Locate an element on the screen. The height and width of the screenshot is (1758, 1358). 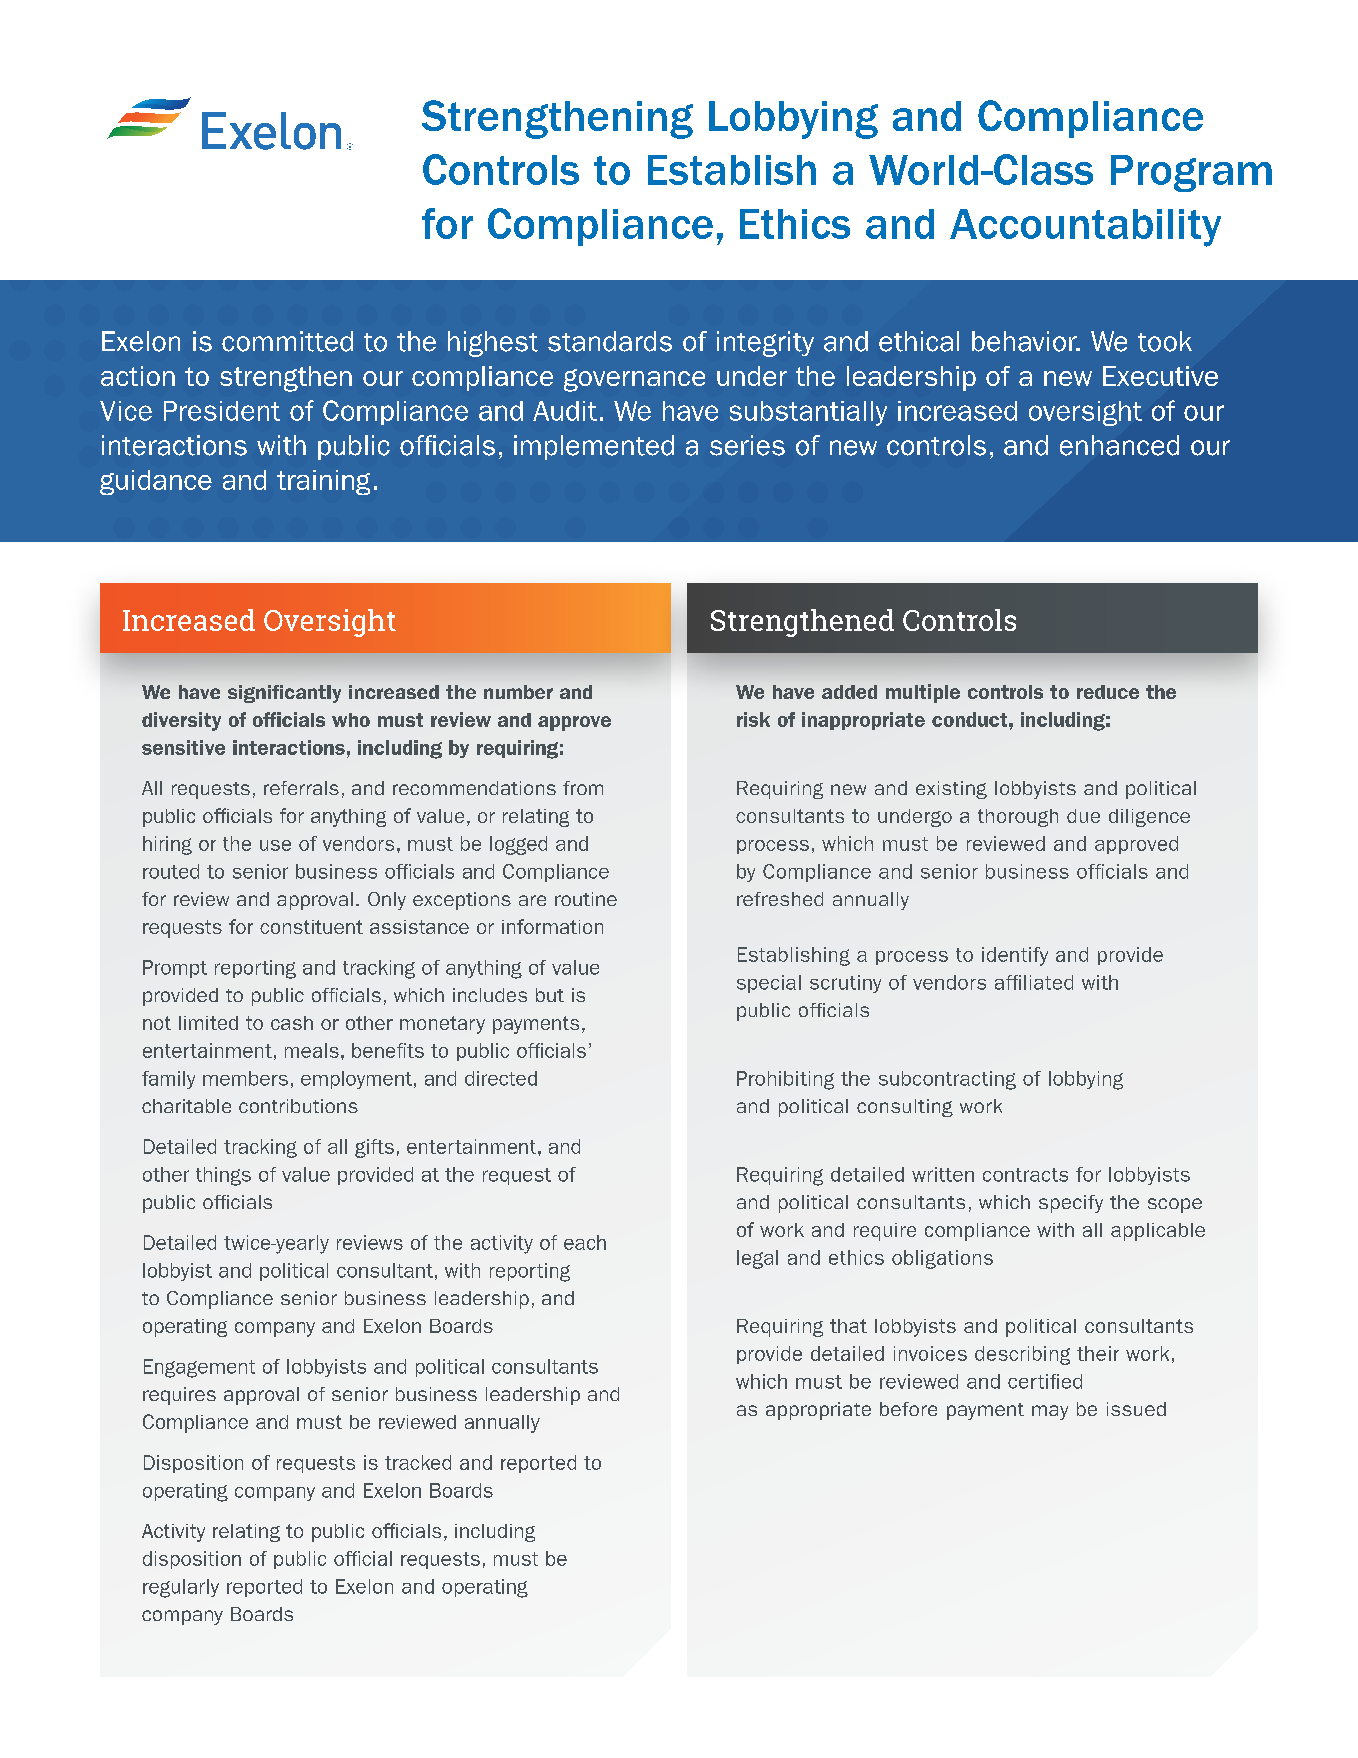
due is located at coordinates (1083, 816).
